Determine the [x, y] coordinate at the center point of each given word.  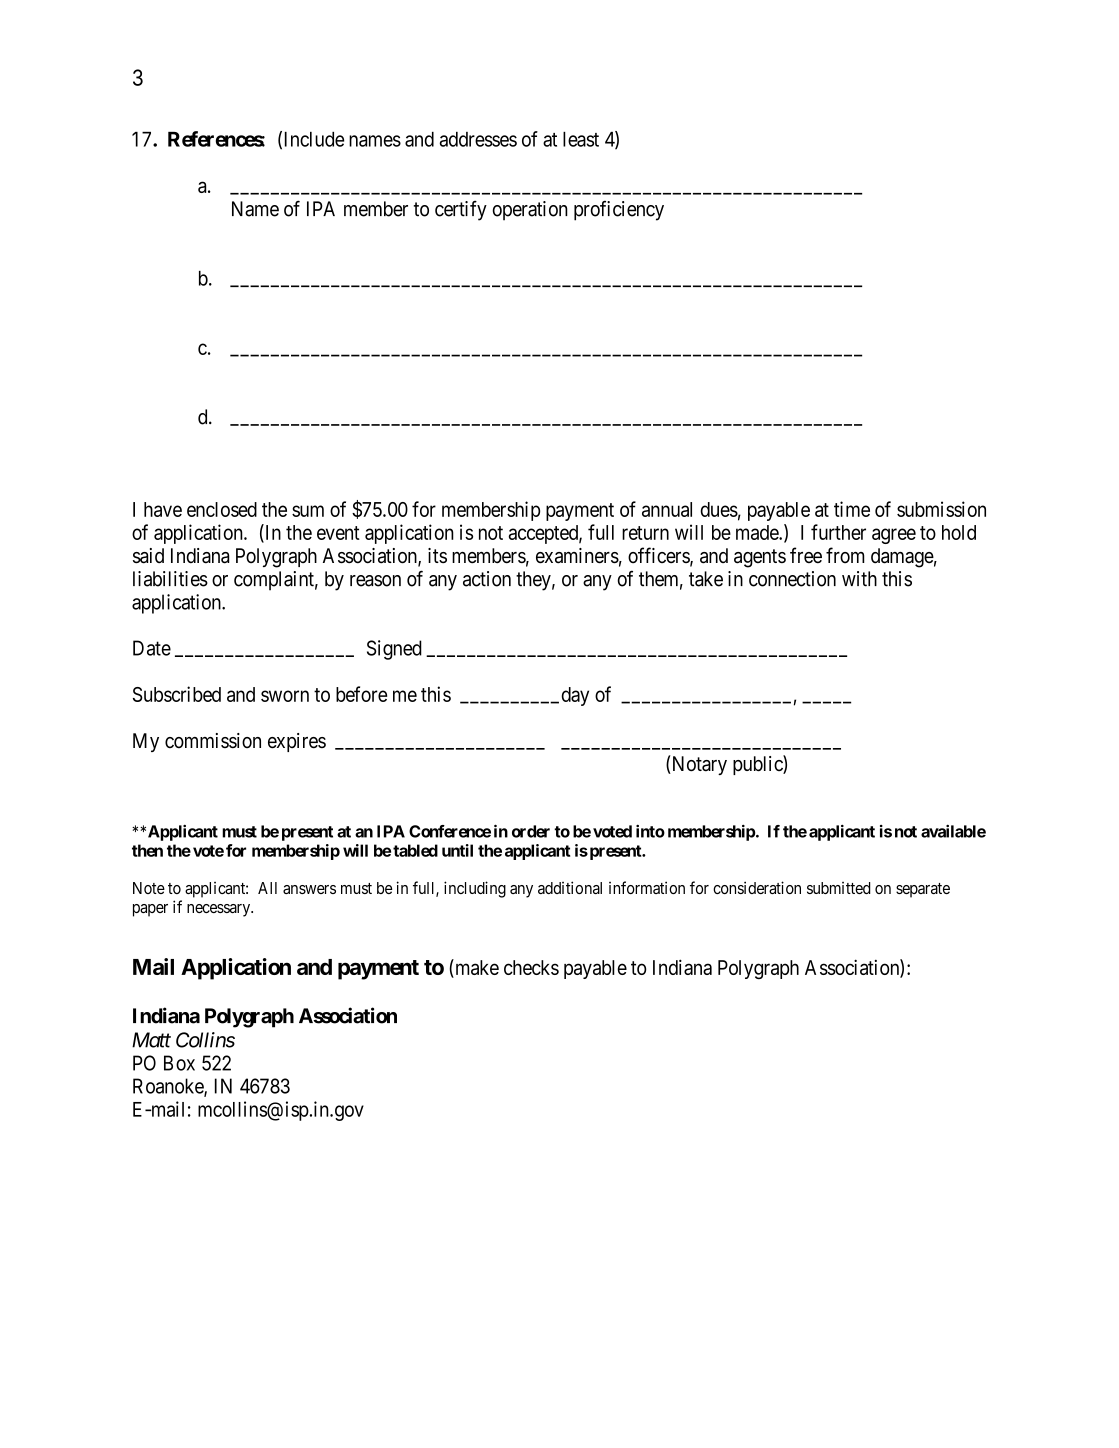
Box [179, 1063]
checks [531, 967]
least [581, 139]
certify [461, 210]
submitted [839, 888]
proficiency [619, 210]
